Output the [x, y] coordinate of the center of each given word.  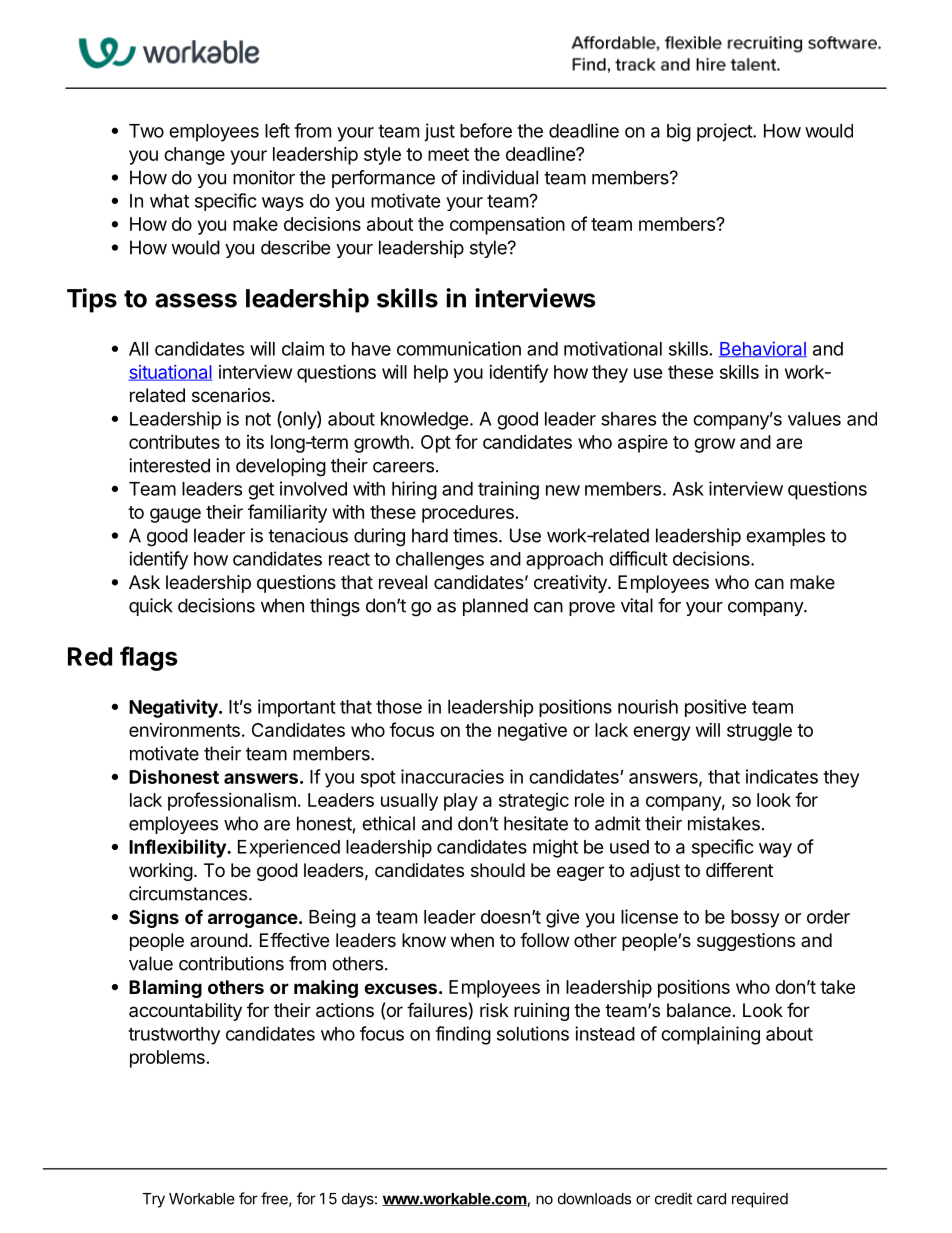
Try [153, 1200]
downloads [594, 1199]
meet [448, 154]
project [725, 132]
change [194, 156]
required [760, 1200]
